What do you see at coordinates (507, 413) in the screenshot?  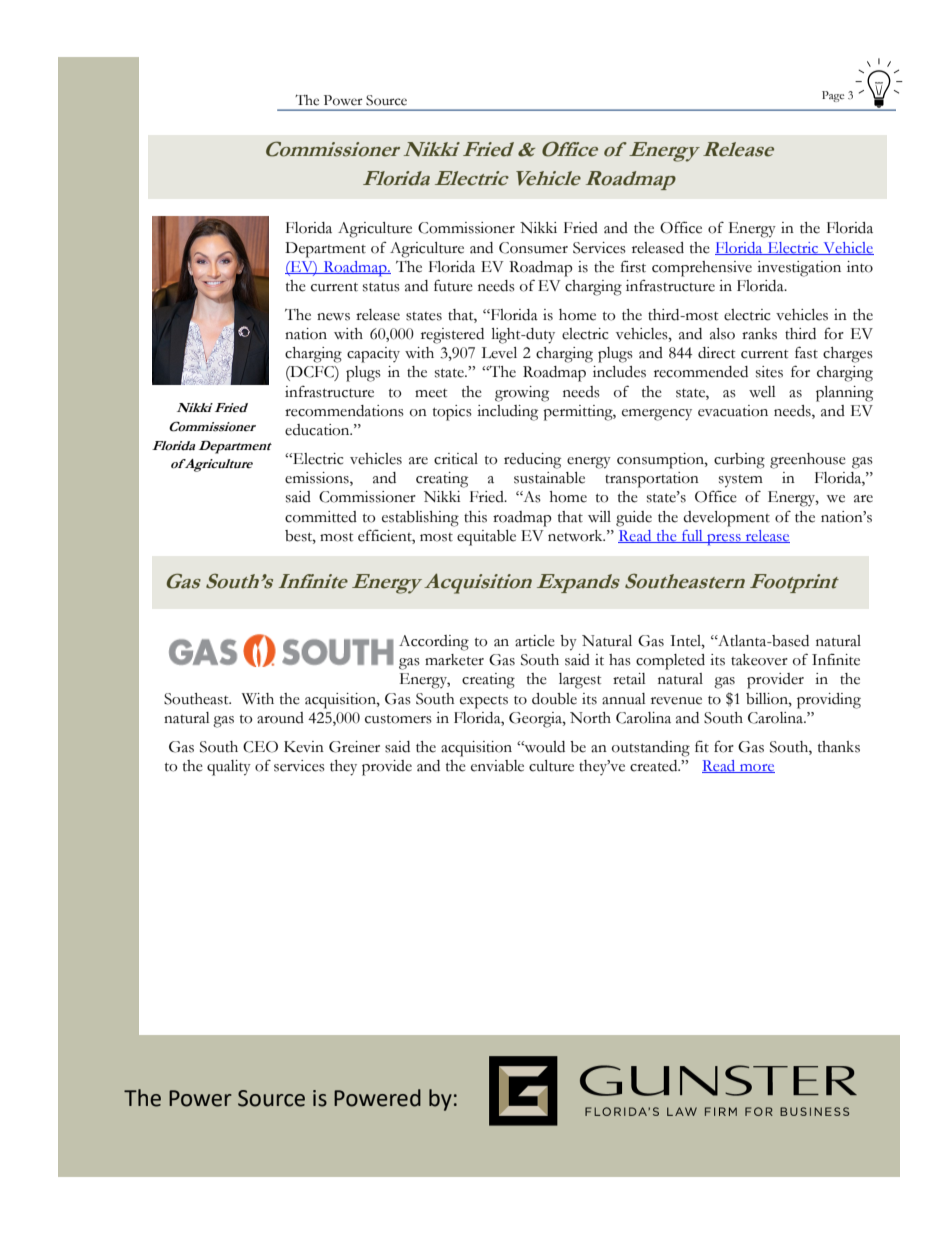 I see `including` at bounding box center [507, 413].
